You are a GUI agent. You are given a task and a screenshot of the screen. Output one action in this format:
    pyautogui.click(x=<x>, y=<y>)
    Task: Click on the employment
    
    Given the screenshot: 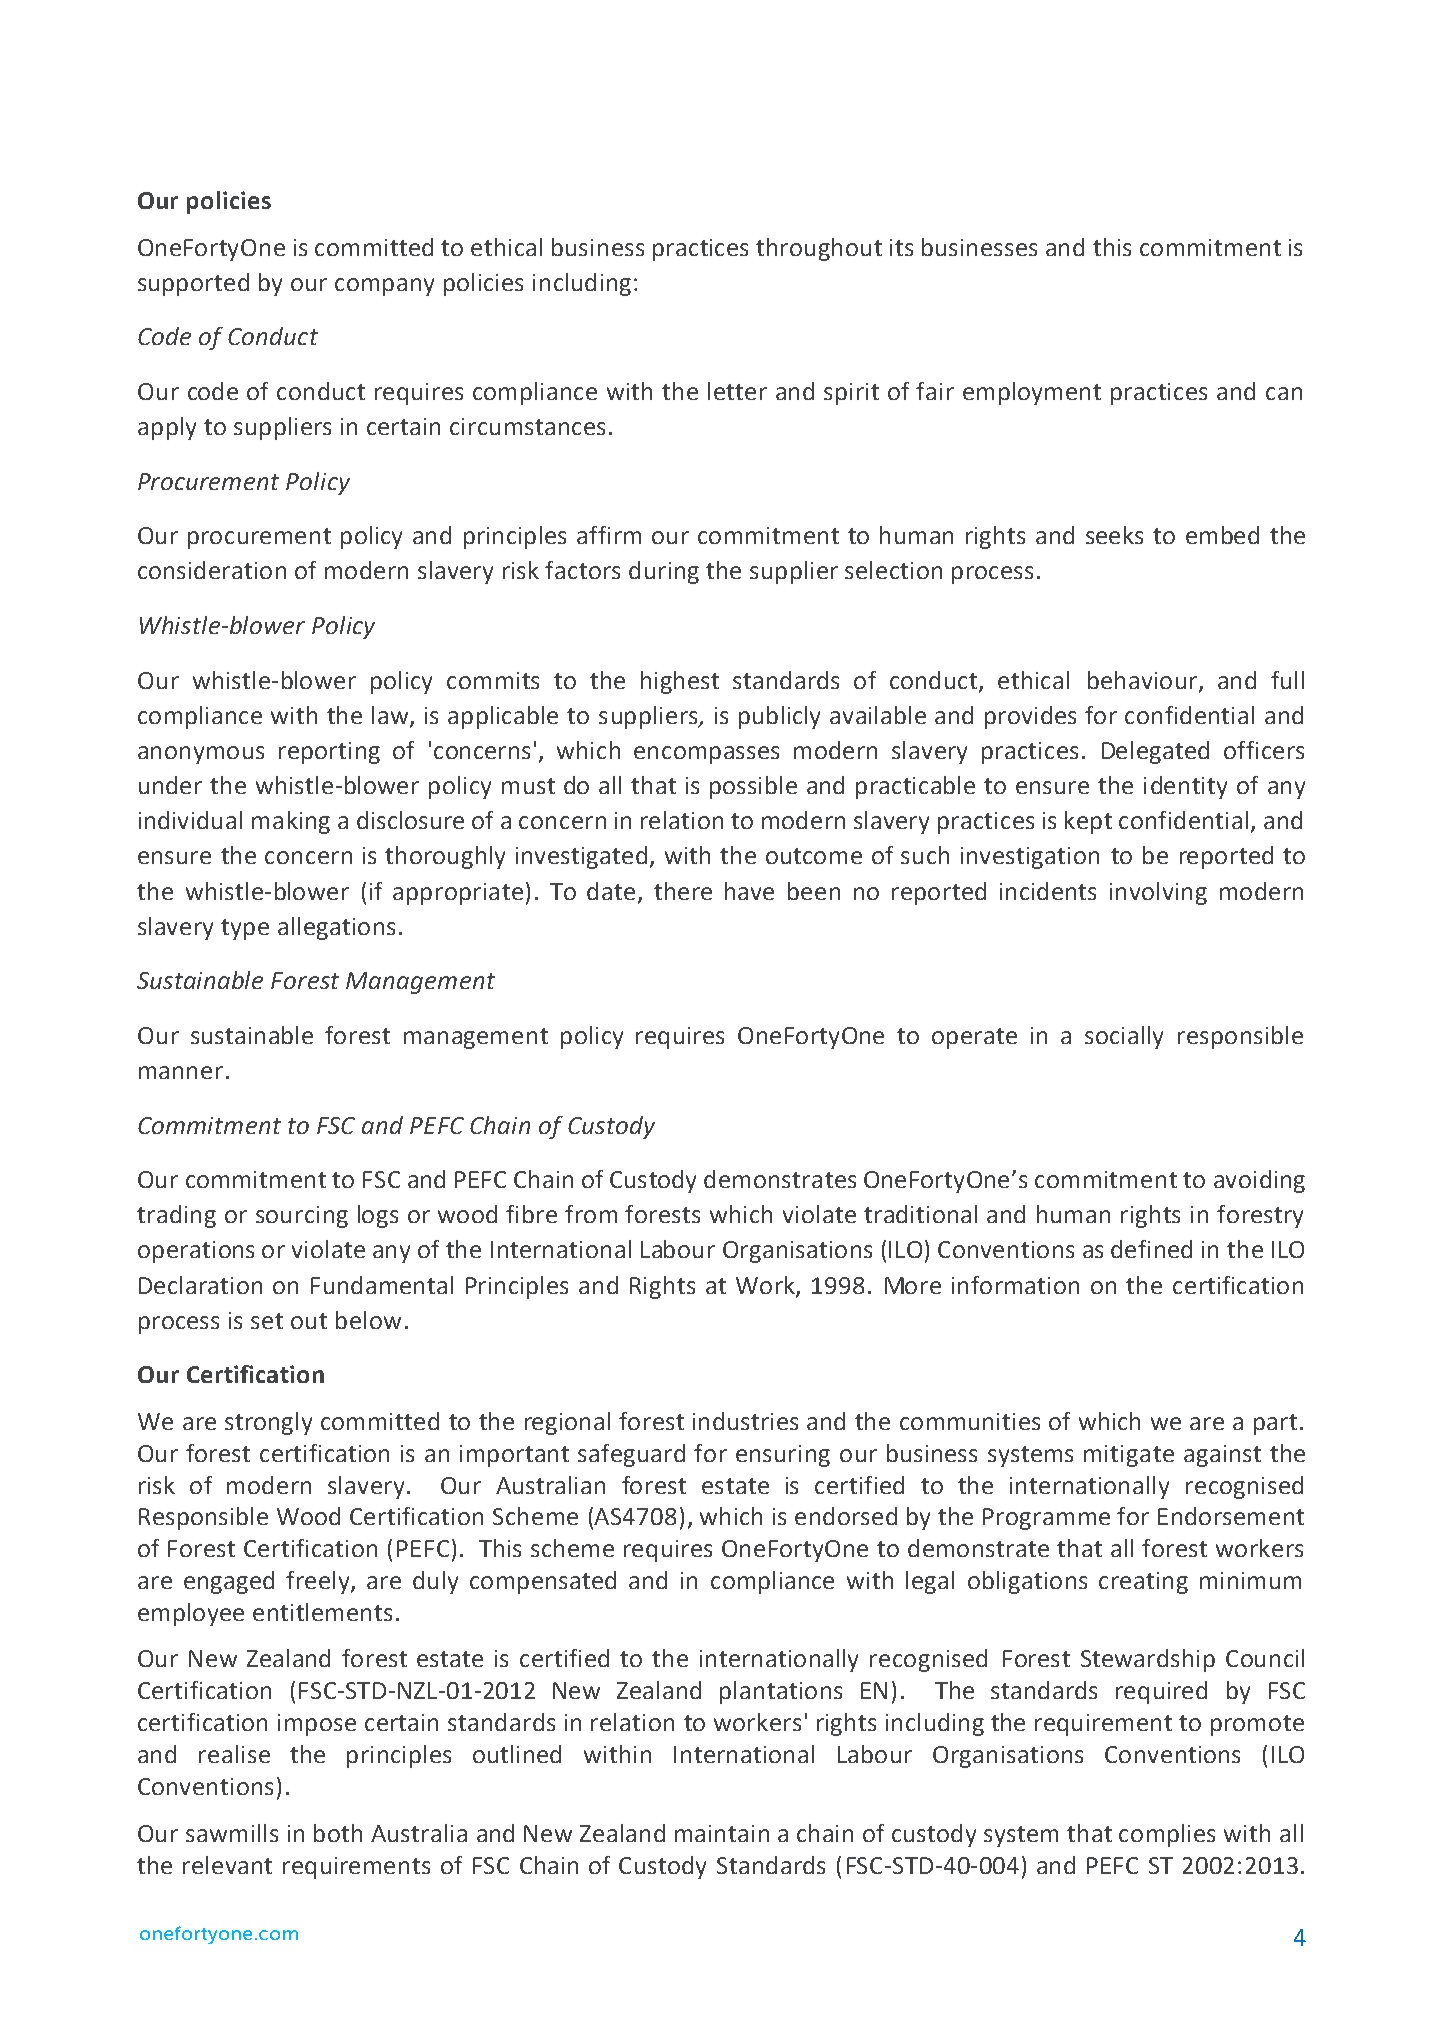 What is the action you would take?
    pyautogui.click(x=1032, y=393)
